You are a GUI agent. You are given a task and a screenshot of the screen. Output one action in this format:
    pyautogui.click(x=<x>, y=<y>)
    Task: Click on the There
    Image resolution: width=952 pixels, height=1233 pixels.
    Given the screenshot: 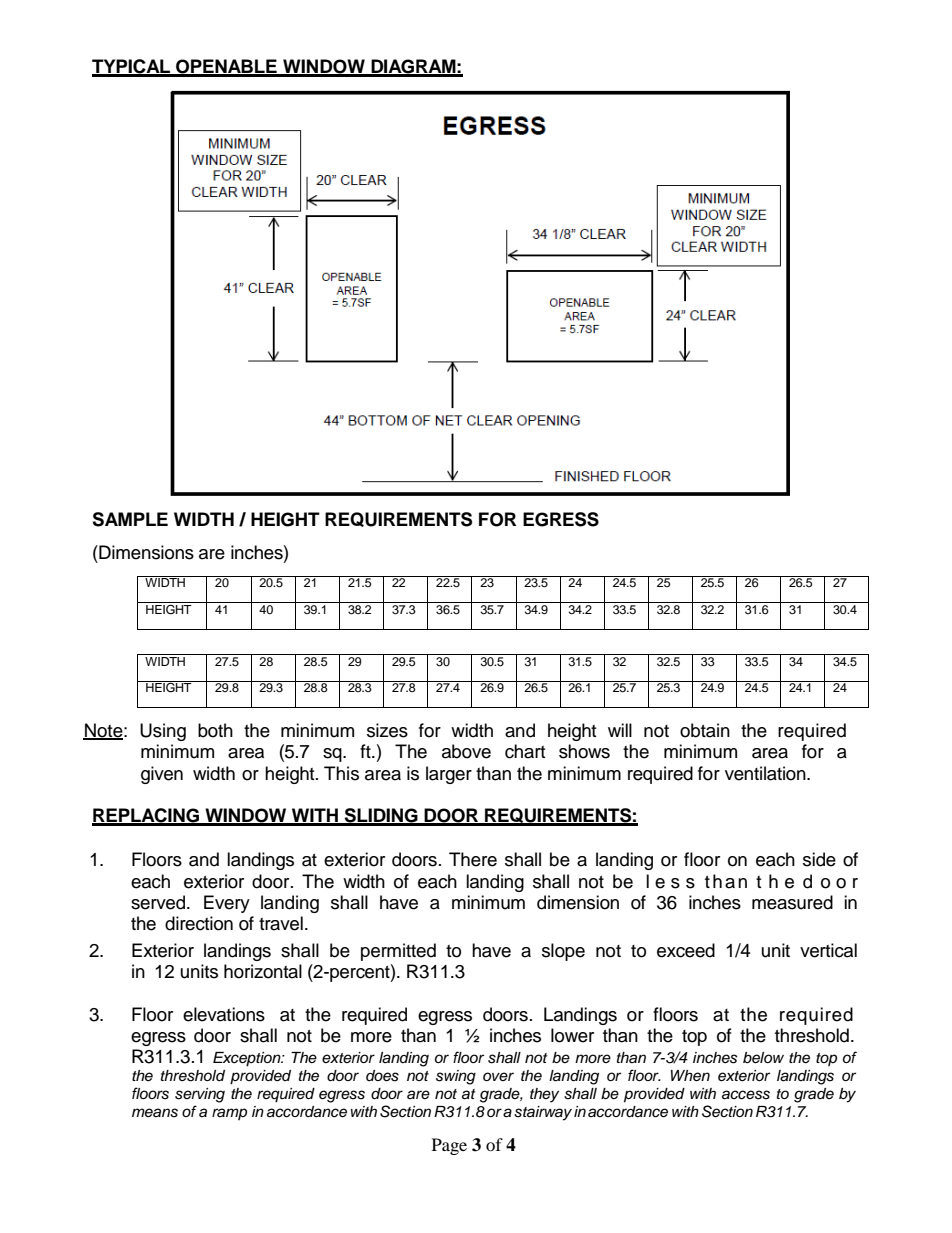 What is the action you would take?
    pyautogui.click(x=473, y=859)
